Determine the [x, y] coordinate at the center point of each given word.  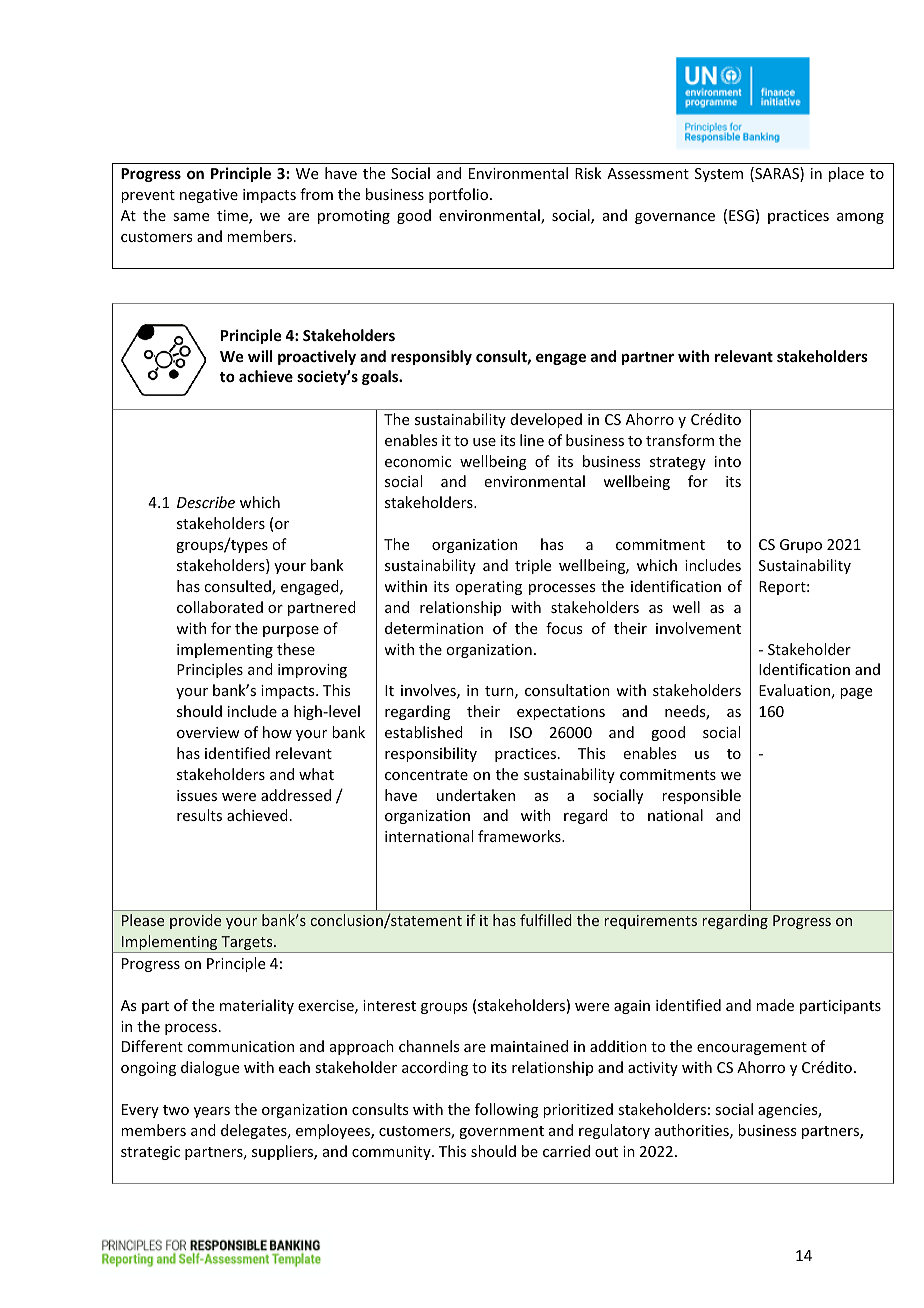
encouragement [752, 1048]
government [501, 1132]
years [212, 1112]
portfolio [460, 195]
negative [209, 196]
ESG [741, 215]
